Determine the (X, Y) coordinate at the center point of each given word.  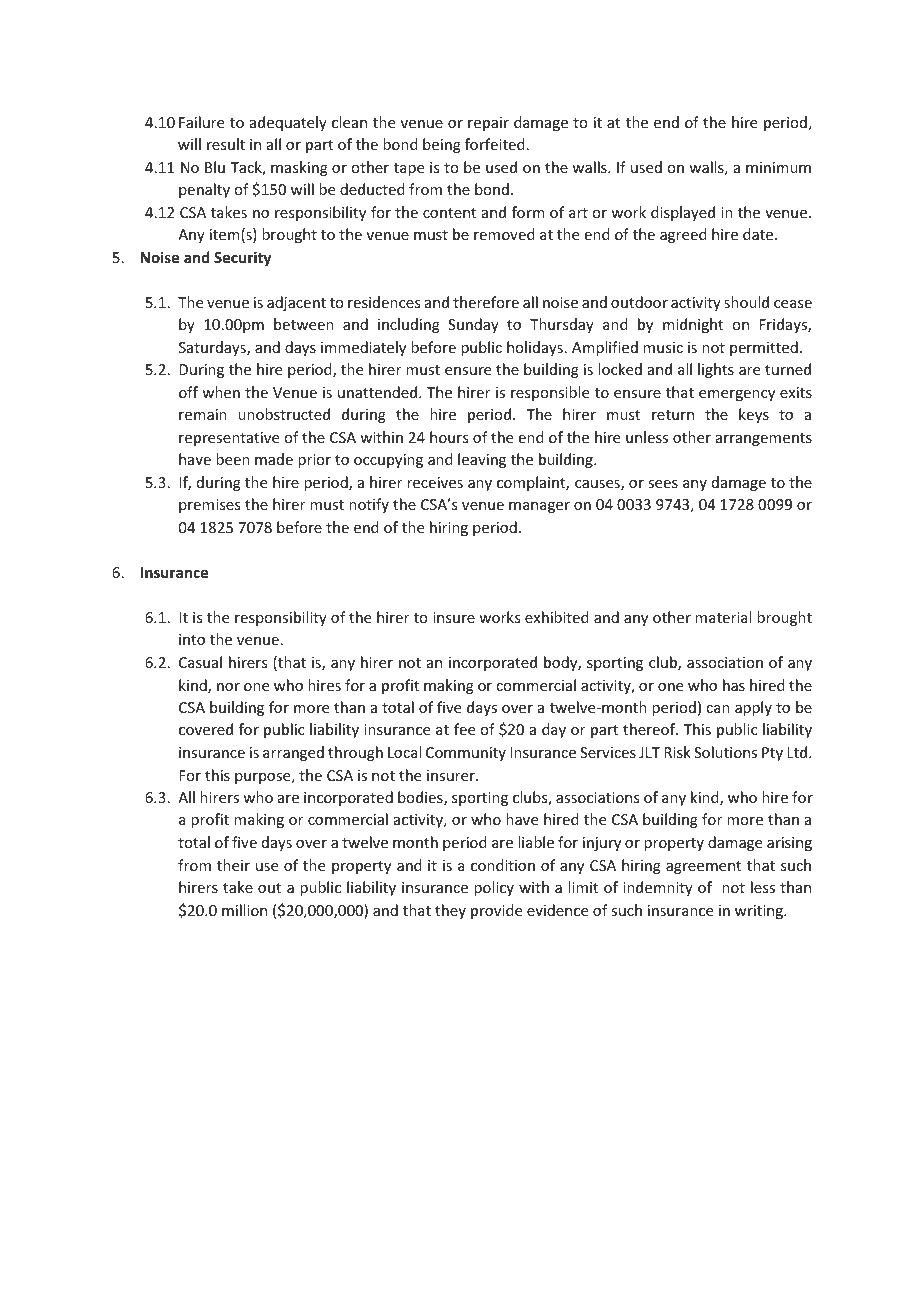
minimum (778, 167)
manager (539, 507)
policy (494, 888)
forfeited (495, 144)
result (226, 144)
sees (663, 484)
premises (209, 506)
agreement (703, 867)
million (244, 910)
